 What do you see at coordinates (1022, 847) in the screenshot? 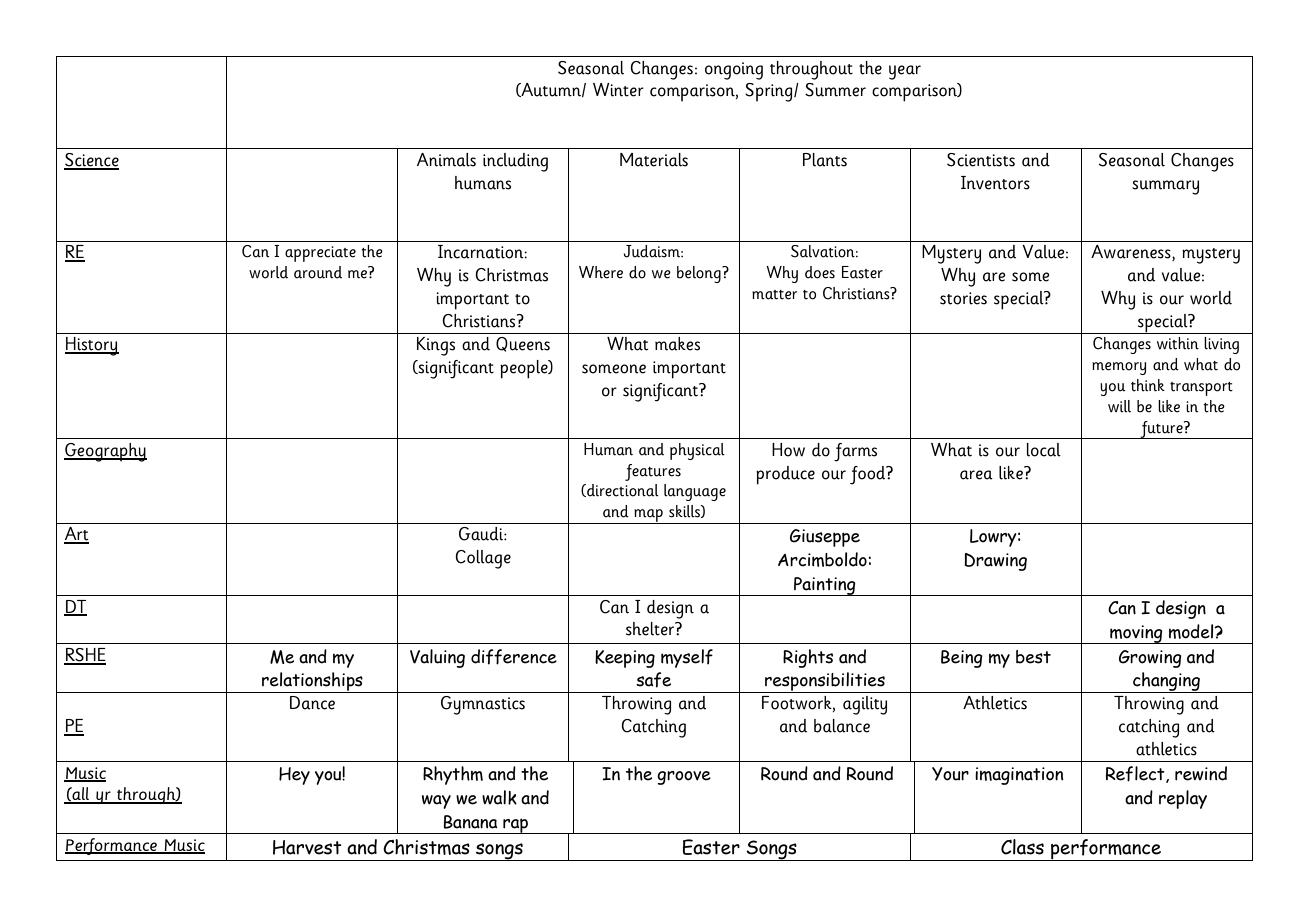
I see `Class` at bounding box center [1022, 847].
